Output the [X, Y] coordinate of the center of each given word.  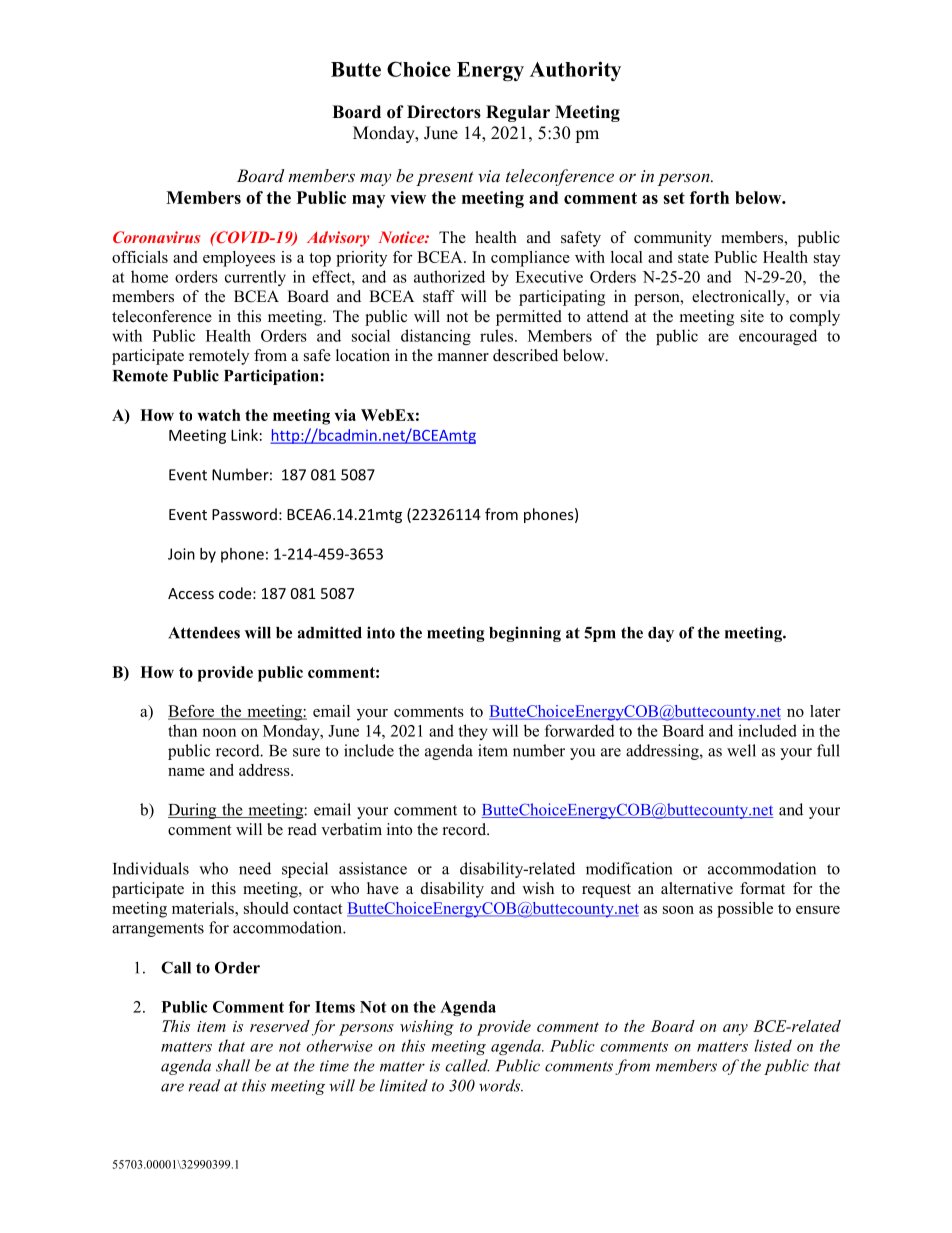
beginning [525, 634]
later [825, 711]
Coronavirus [156, 237]
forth [709, 197]
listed [773, 1045]
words [501, 1085]
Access [191, 593]
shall [233, 1065]
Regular [518, 113]
